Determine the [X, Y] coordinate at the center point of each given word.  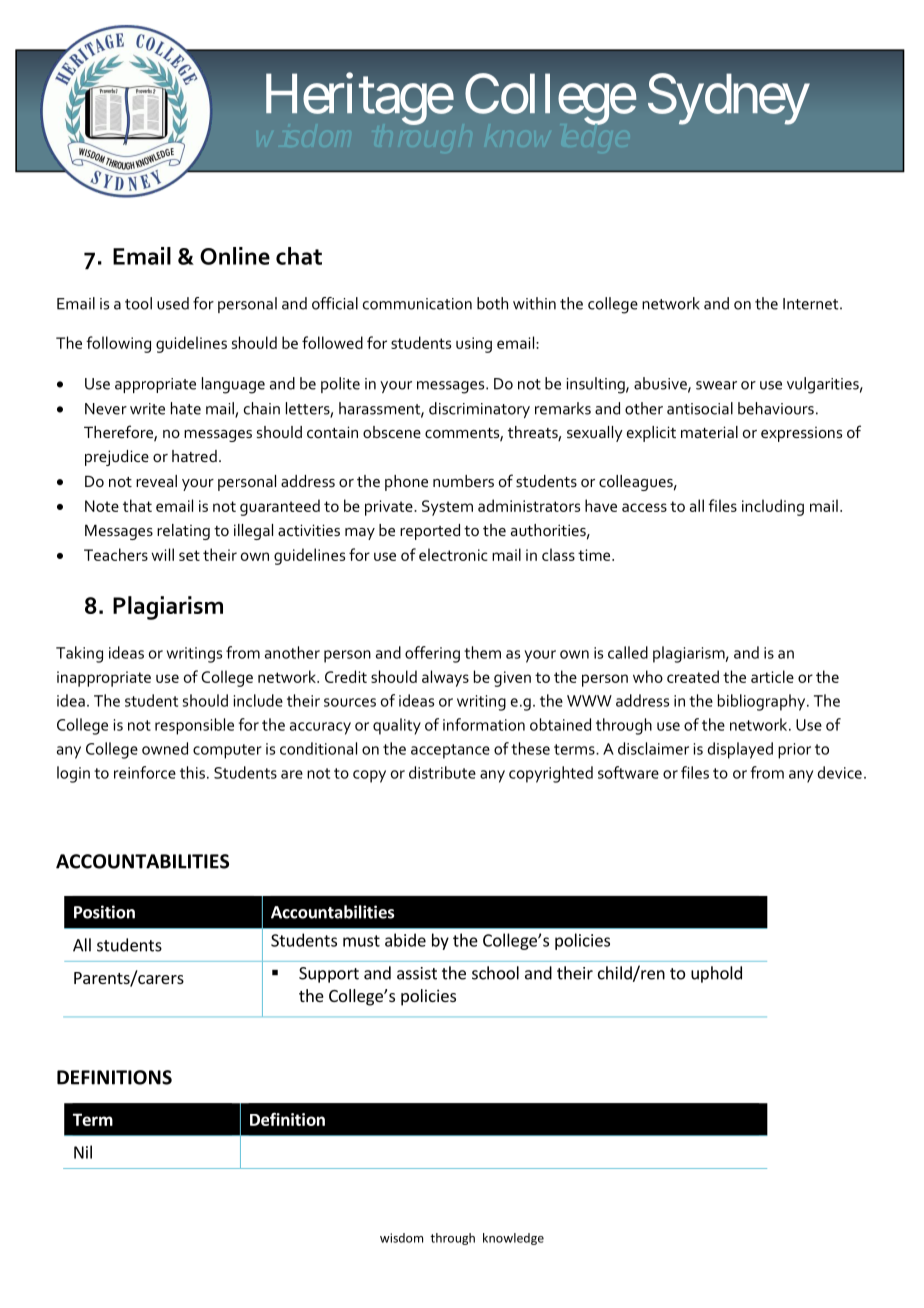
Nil [83, 1152]
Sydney [728, 99]
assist [417, 973]
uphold [716, 974]
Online [235, 256]
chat [299, 256]
